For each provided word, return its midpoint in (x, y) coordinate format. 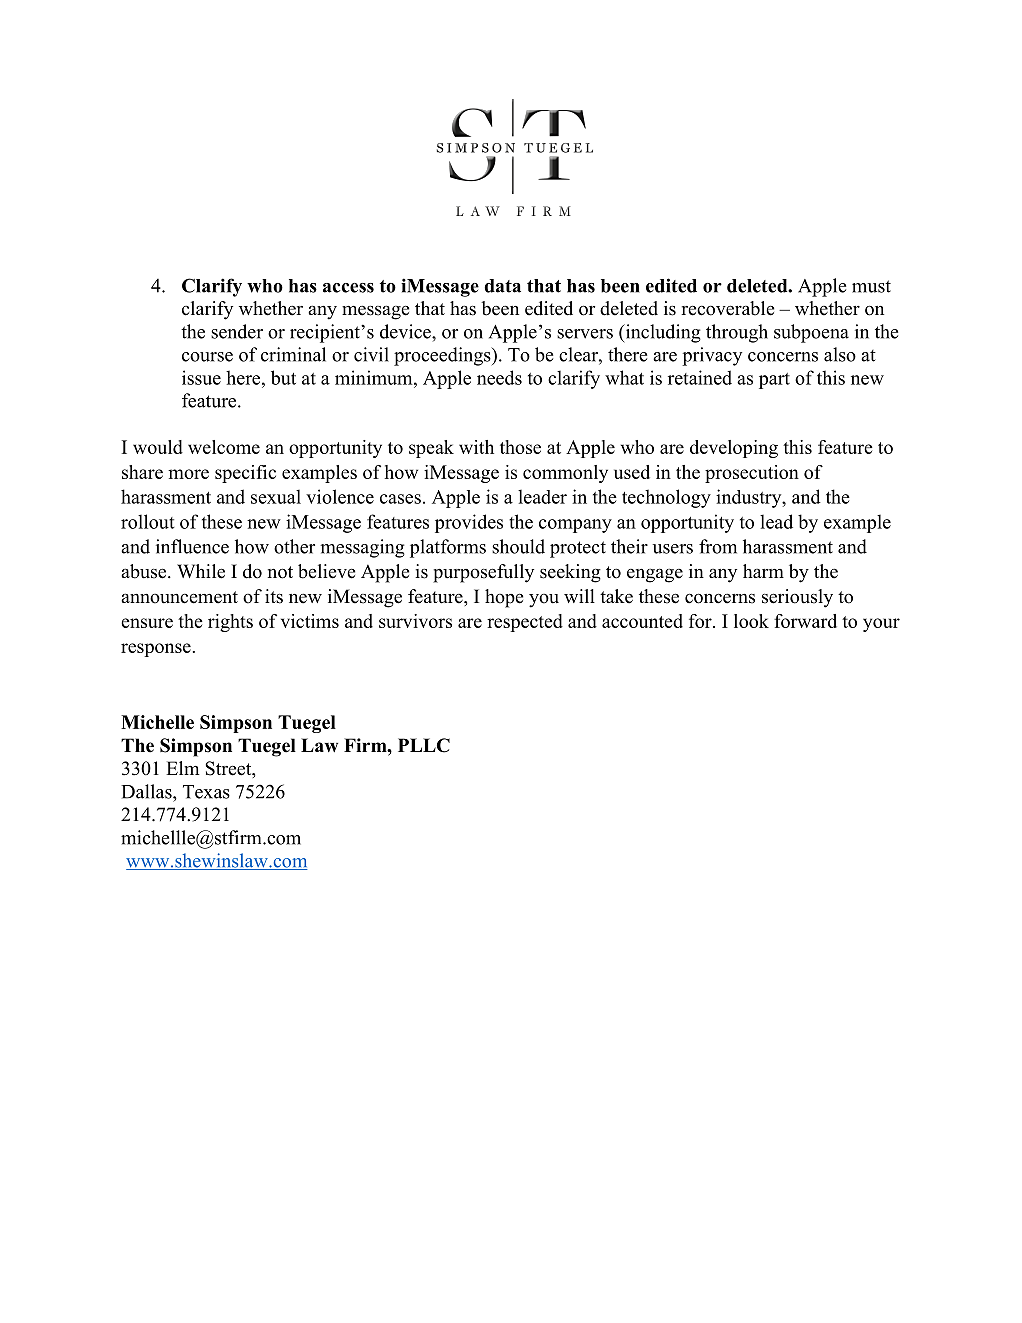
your (881, 625)
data (502, 286)
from (718, 546)
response (156, 650)
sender (237, 331)
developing (734, 449)
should (518, 546)
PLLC (424, 745)
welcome (224, 447)
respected (525, 623)
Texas (206, 792)
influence (192, 546)
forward (805, 621)
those (520, 447)
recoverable (727, 308)
